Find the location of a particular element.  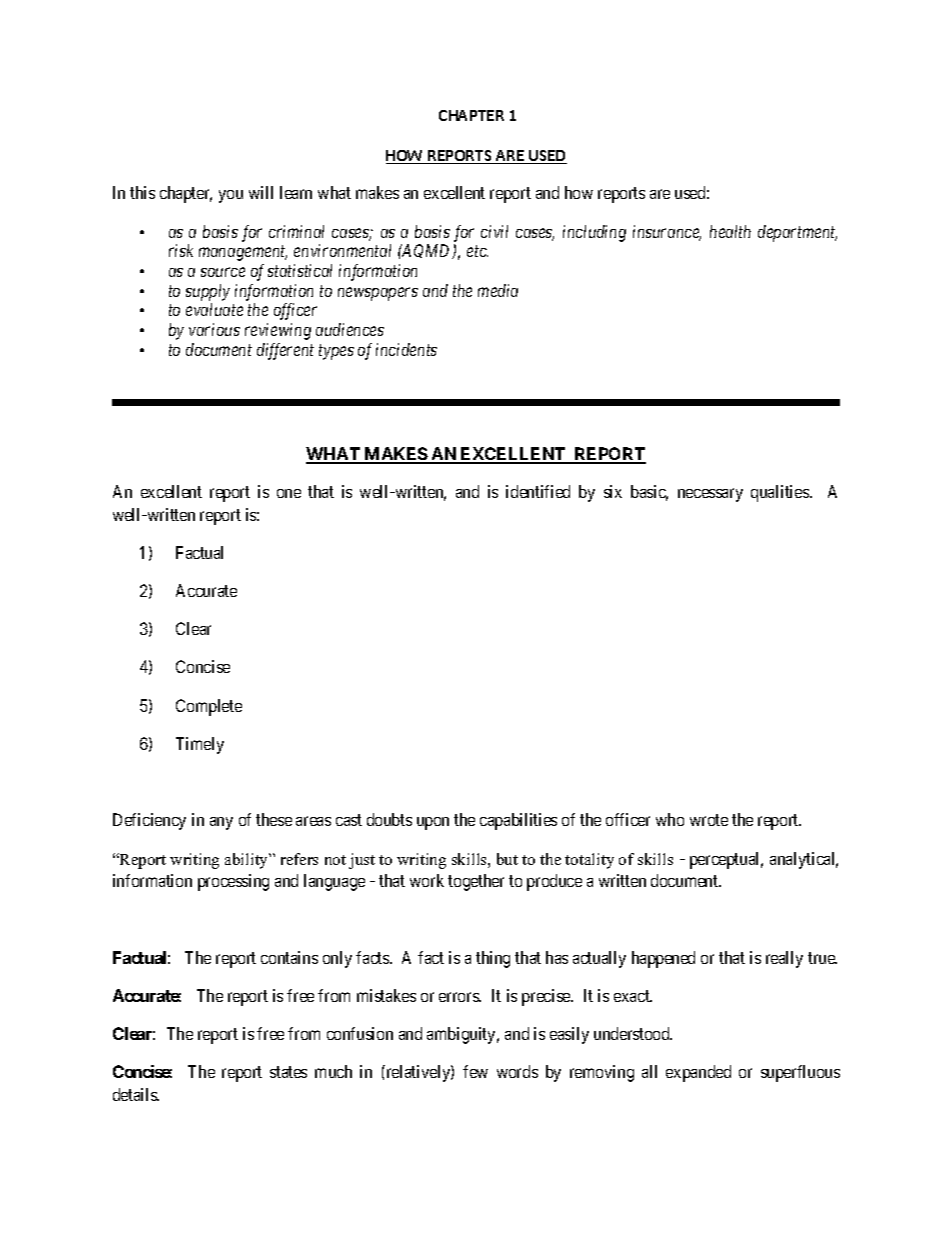

states is located at coordinates (288, 1072).
